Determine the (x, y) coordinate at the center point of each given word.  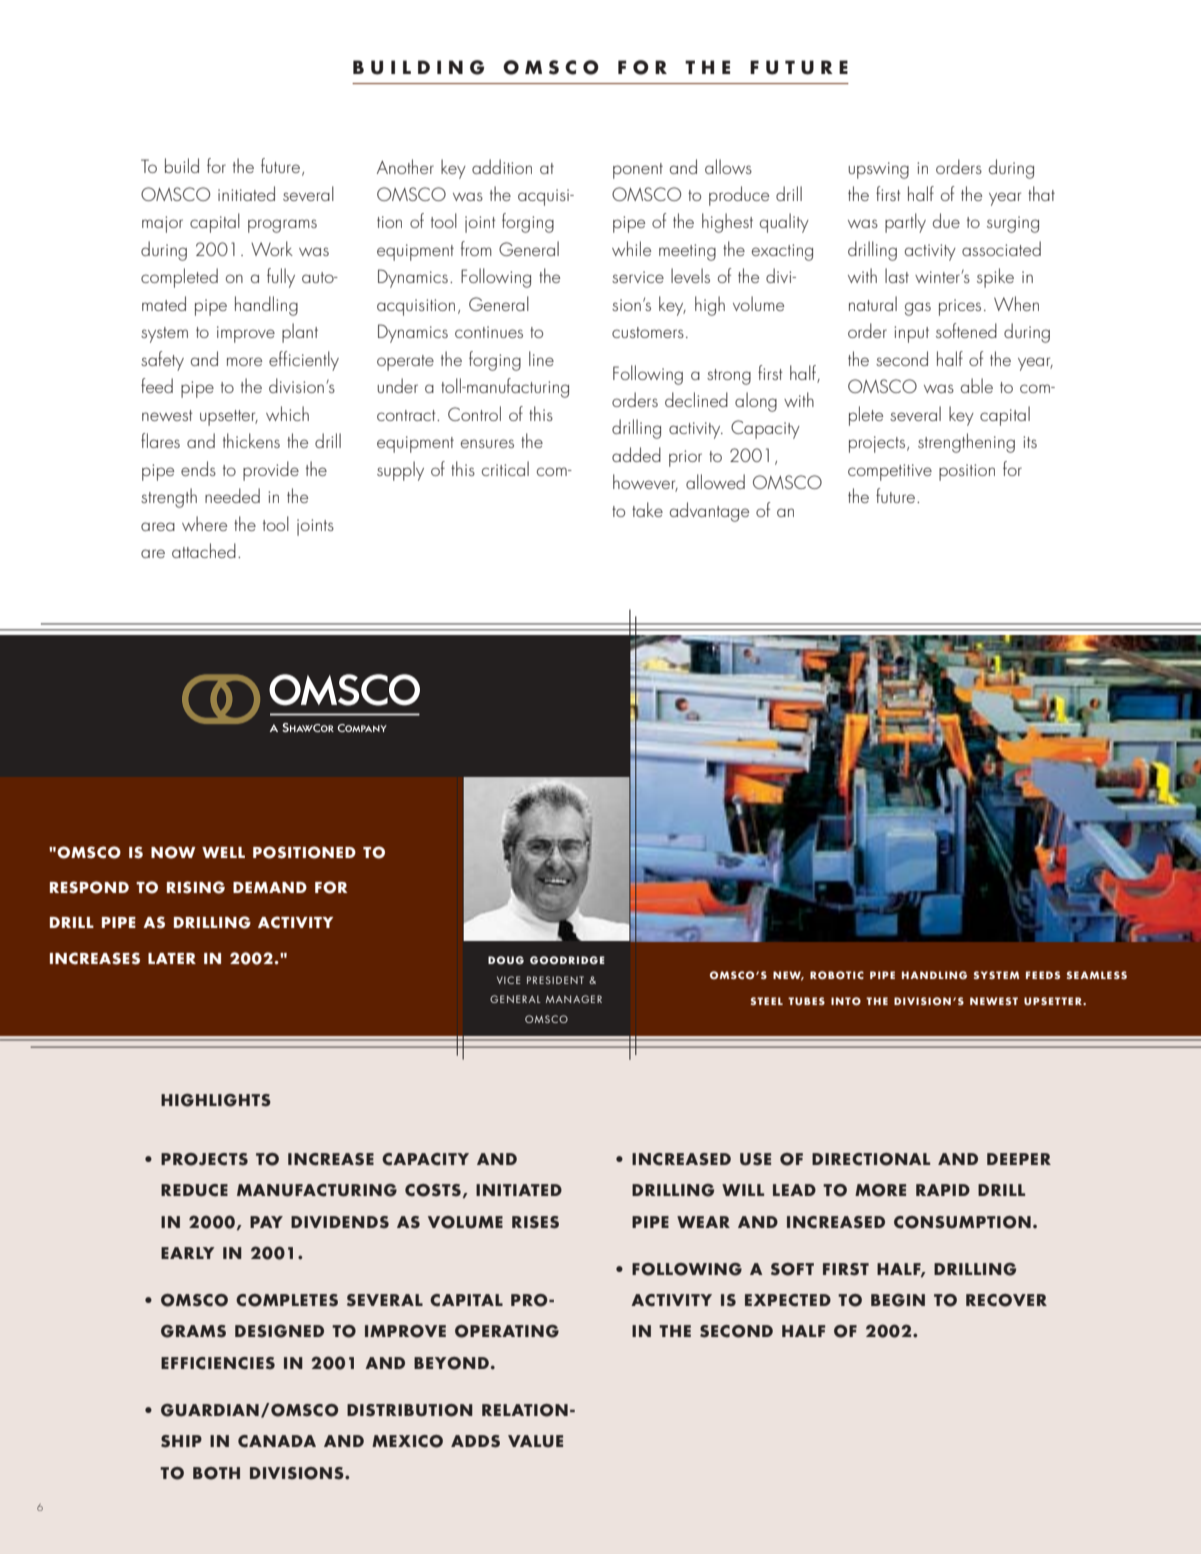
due (946, 220)
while (631, 248)
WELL (223, 852)
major (162, 224)
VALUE (535, 1441)
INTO (846, 1001)
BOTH (216, 1473)
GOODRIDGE (567, 960)
